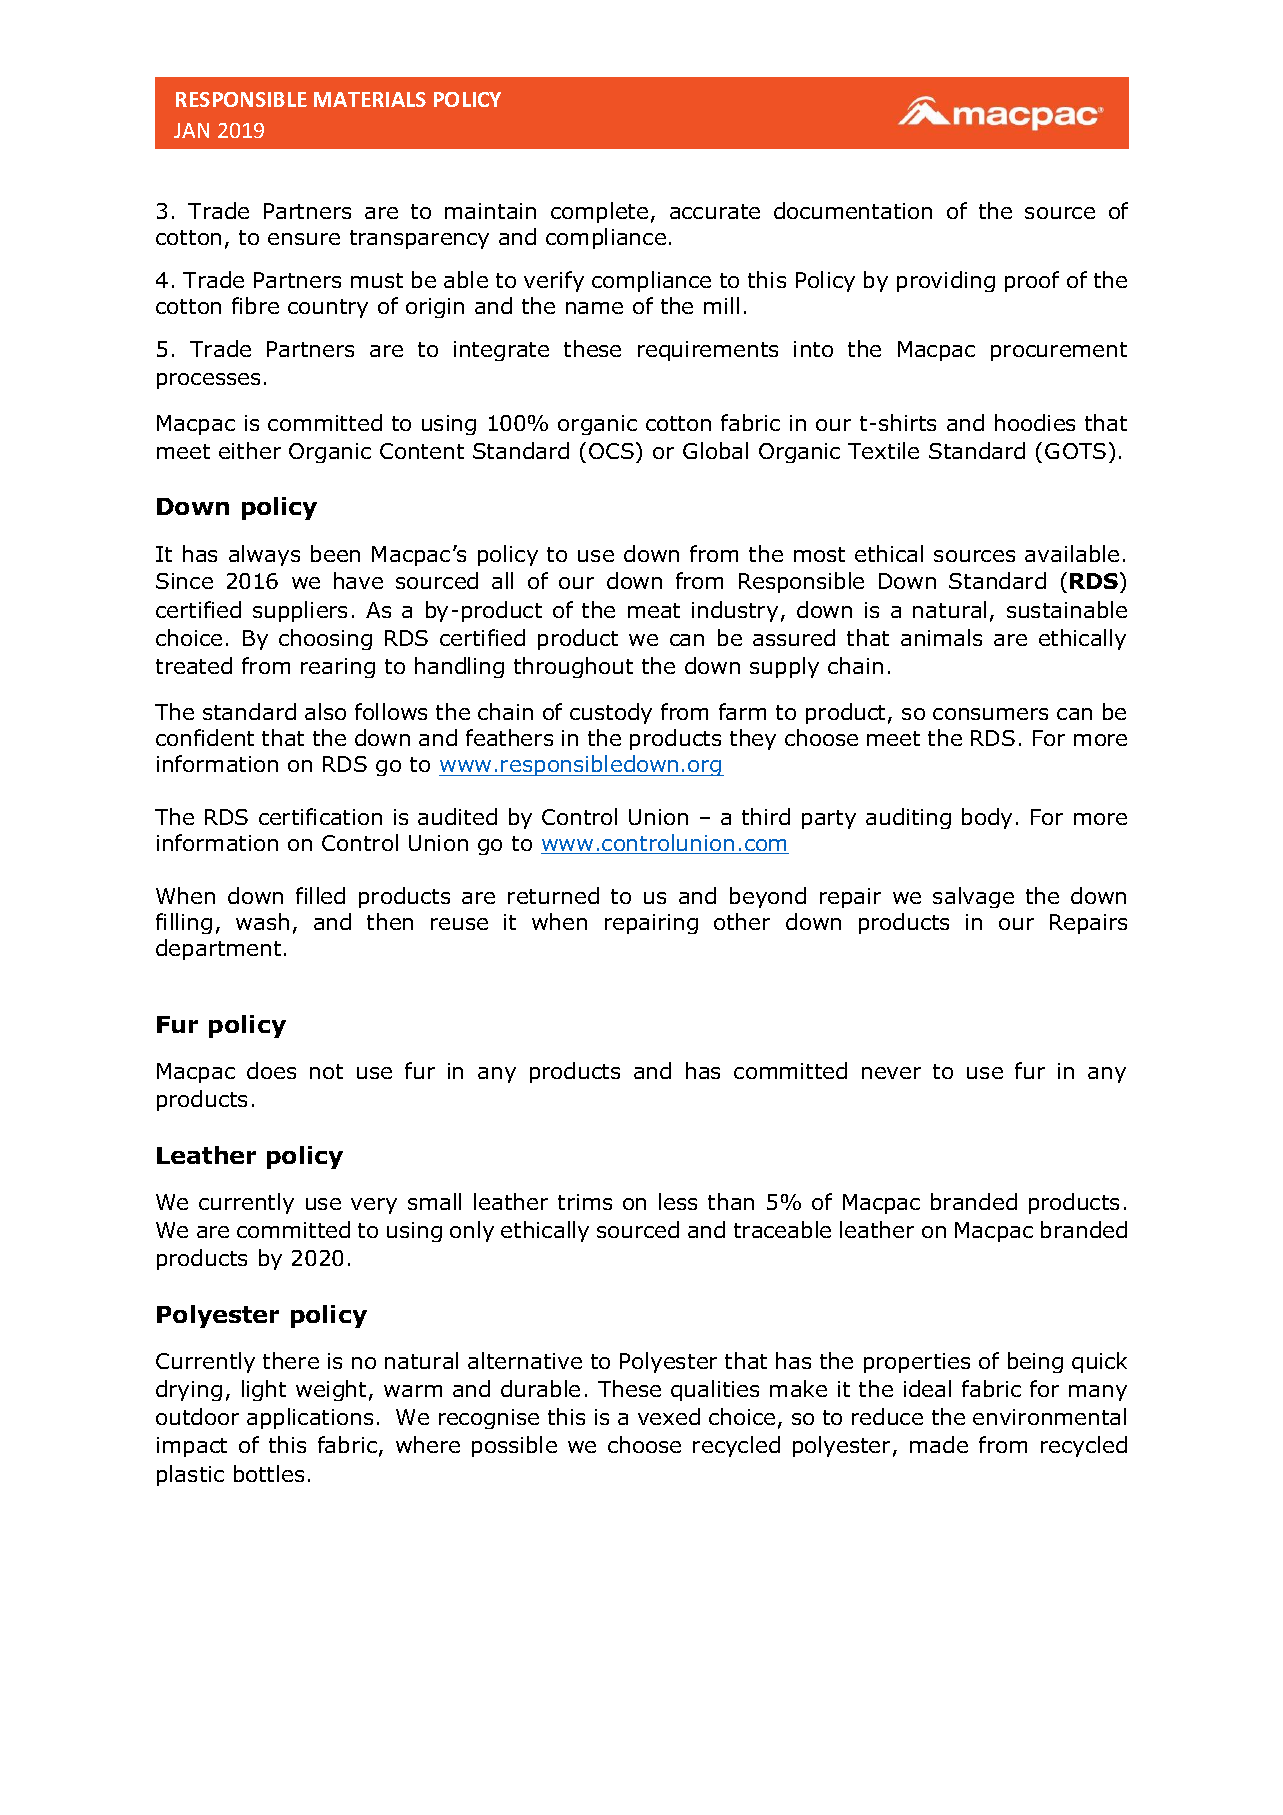 This page has height=1815, width=1283. Describe the element at coordinates (599, 212) in the page. I see `complete` at that location.
